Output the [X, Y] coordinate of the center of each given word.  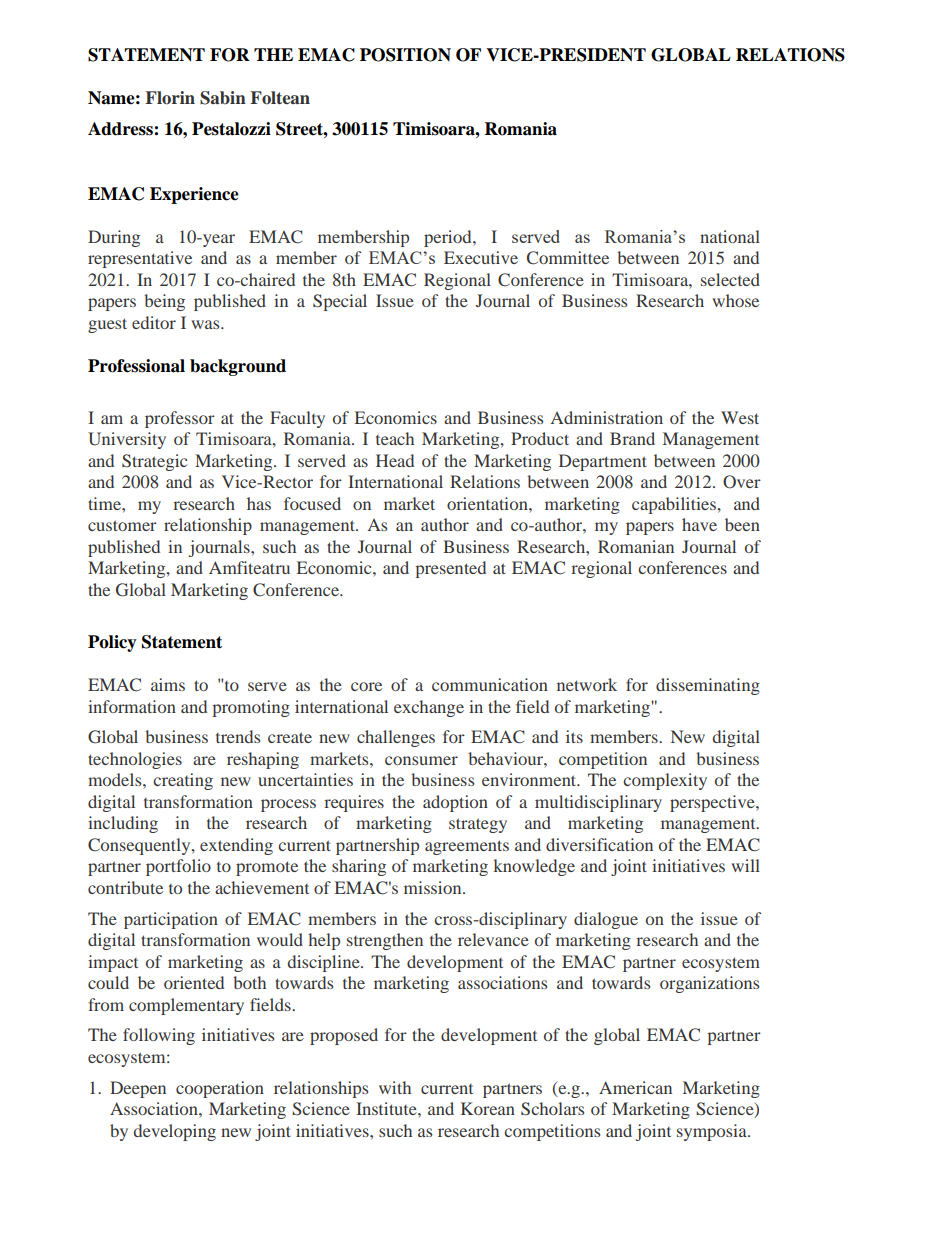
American [635, 1087]
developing [175, 1132]
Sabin [223, 98]
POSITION [405, 55]
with [395, 1087]
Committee [568, 258]
